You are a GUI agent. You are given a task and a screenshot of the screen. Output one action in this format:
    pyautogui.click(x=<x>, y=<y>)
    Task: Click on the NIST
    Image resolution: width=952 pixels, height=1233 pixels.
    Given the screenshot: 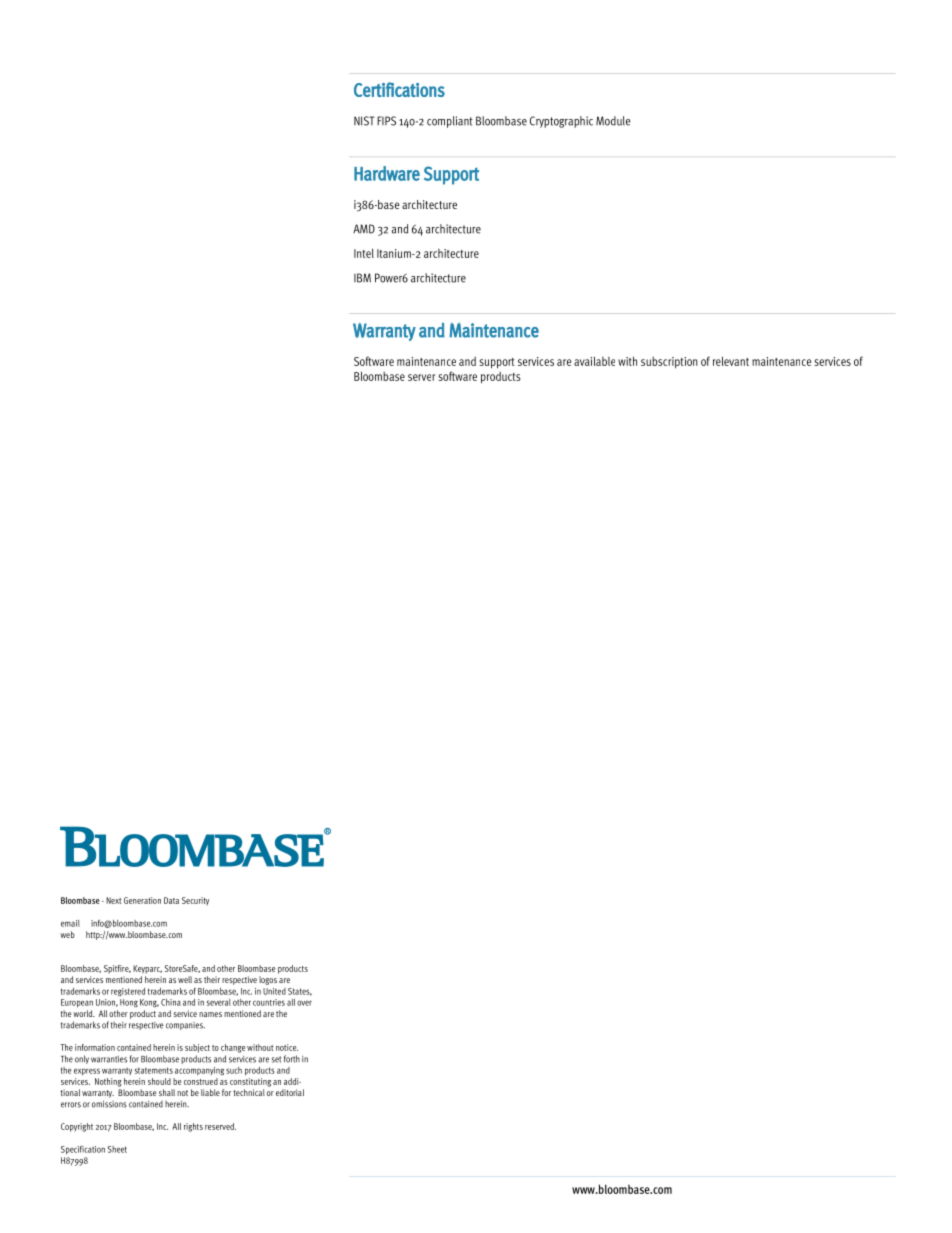 What is the action you would take?
    pyautogui.click(x=364, y=121)
